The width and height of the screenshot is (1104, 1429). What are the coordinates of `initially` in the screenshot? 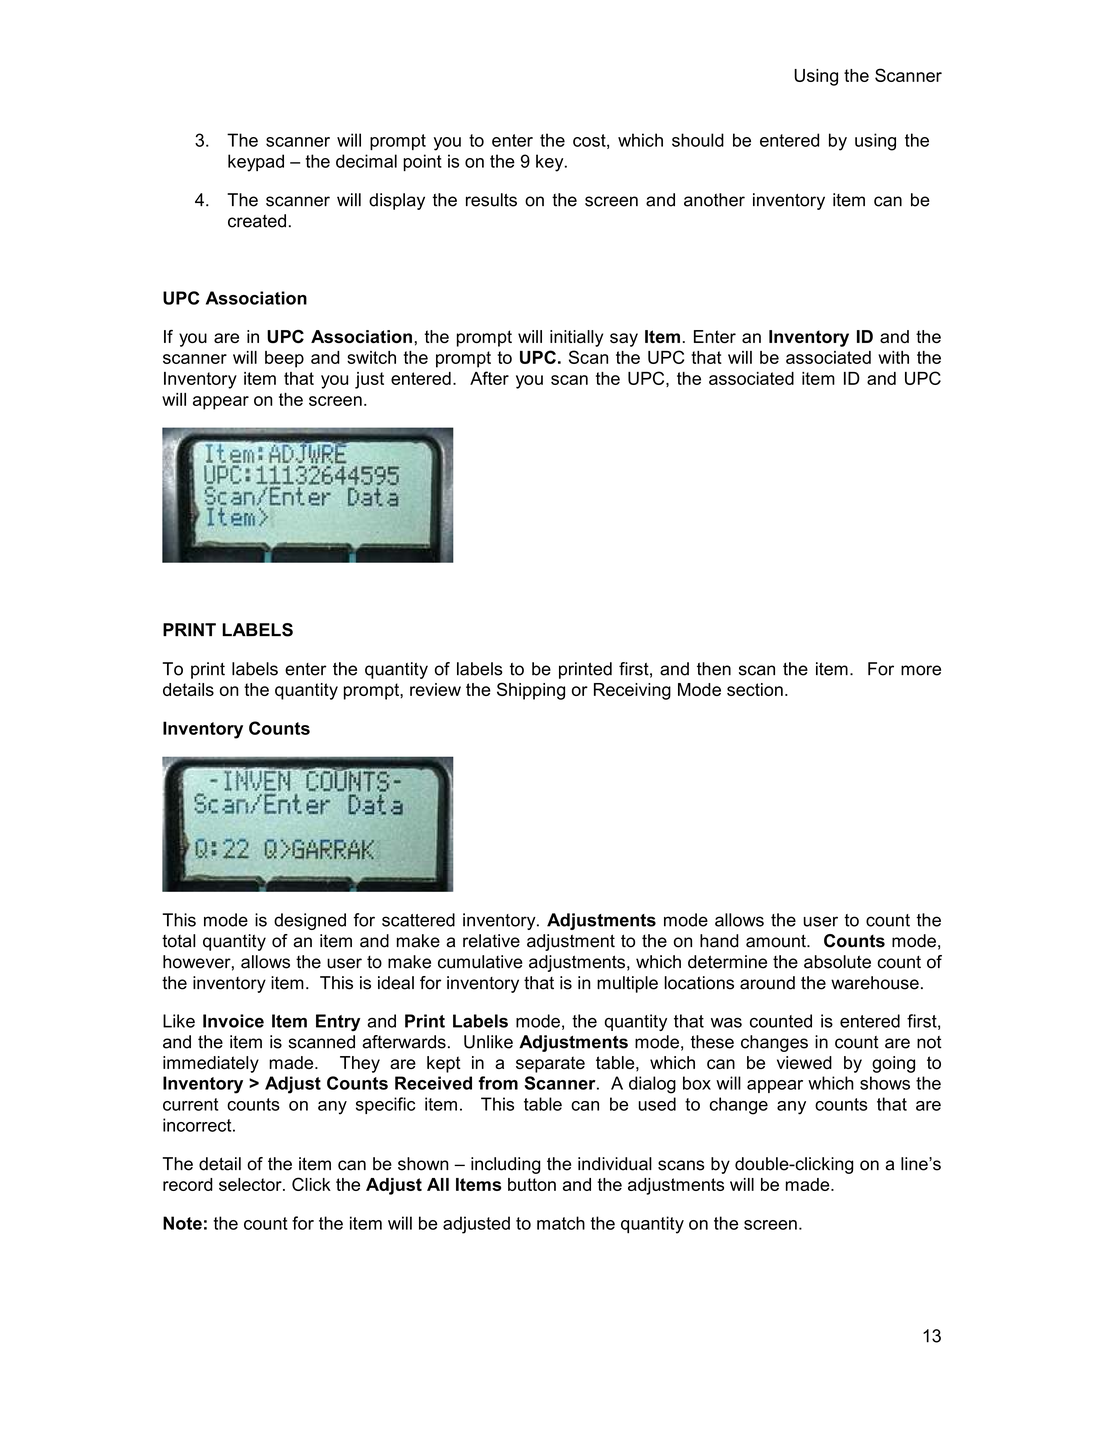 It's located at (576, 338).
